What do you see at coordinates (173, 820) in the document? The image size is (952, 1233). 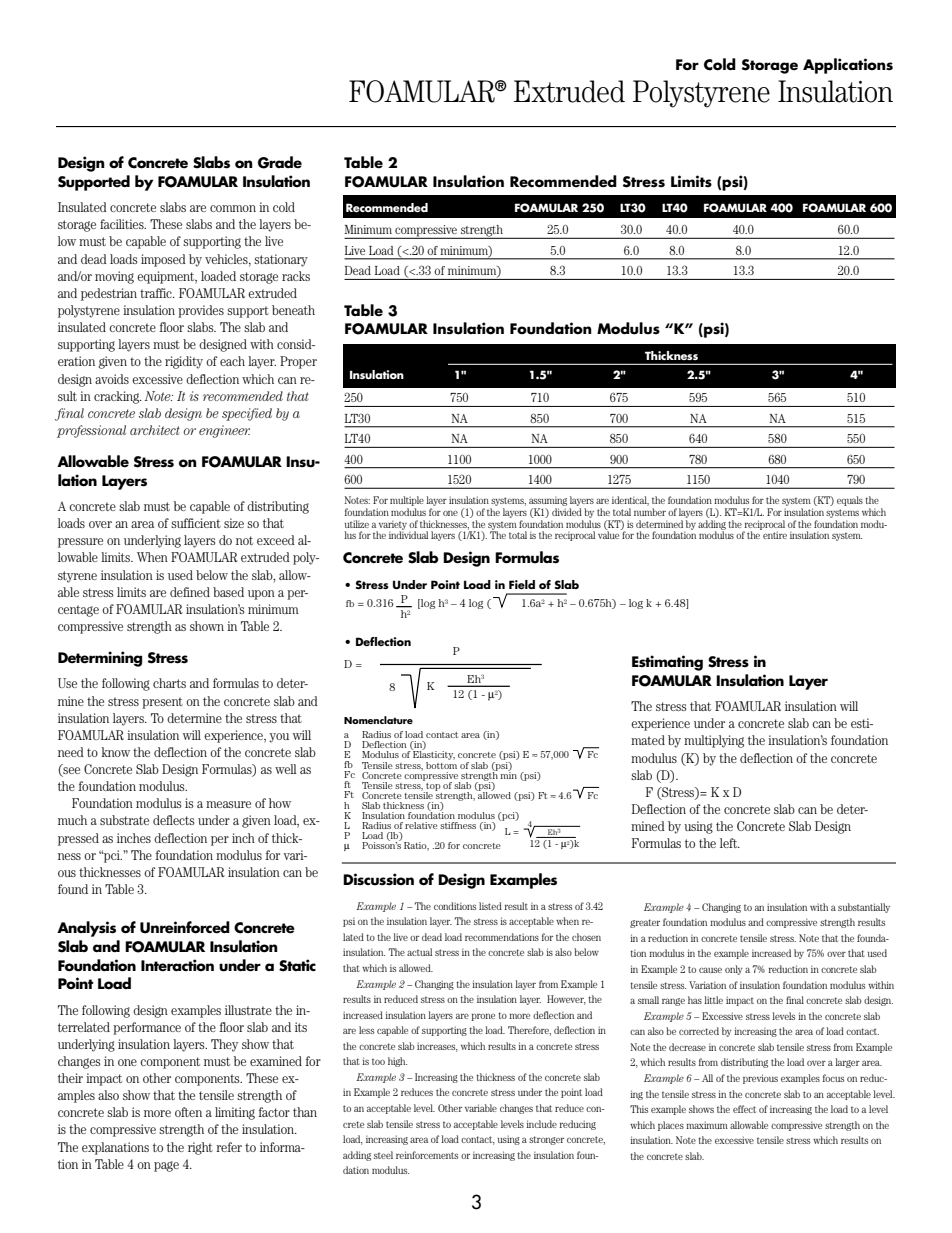 I see `deflects` at bounding box center [173, 820].
